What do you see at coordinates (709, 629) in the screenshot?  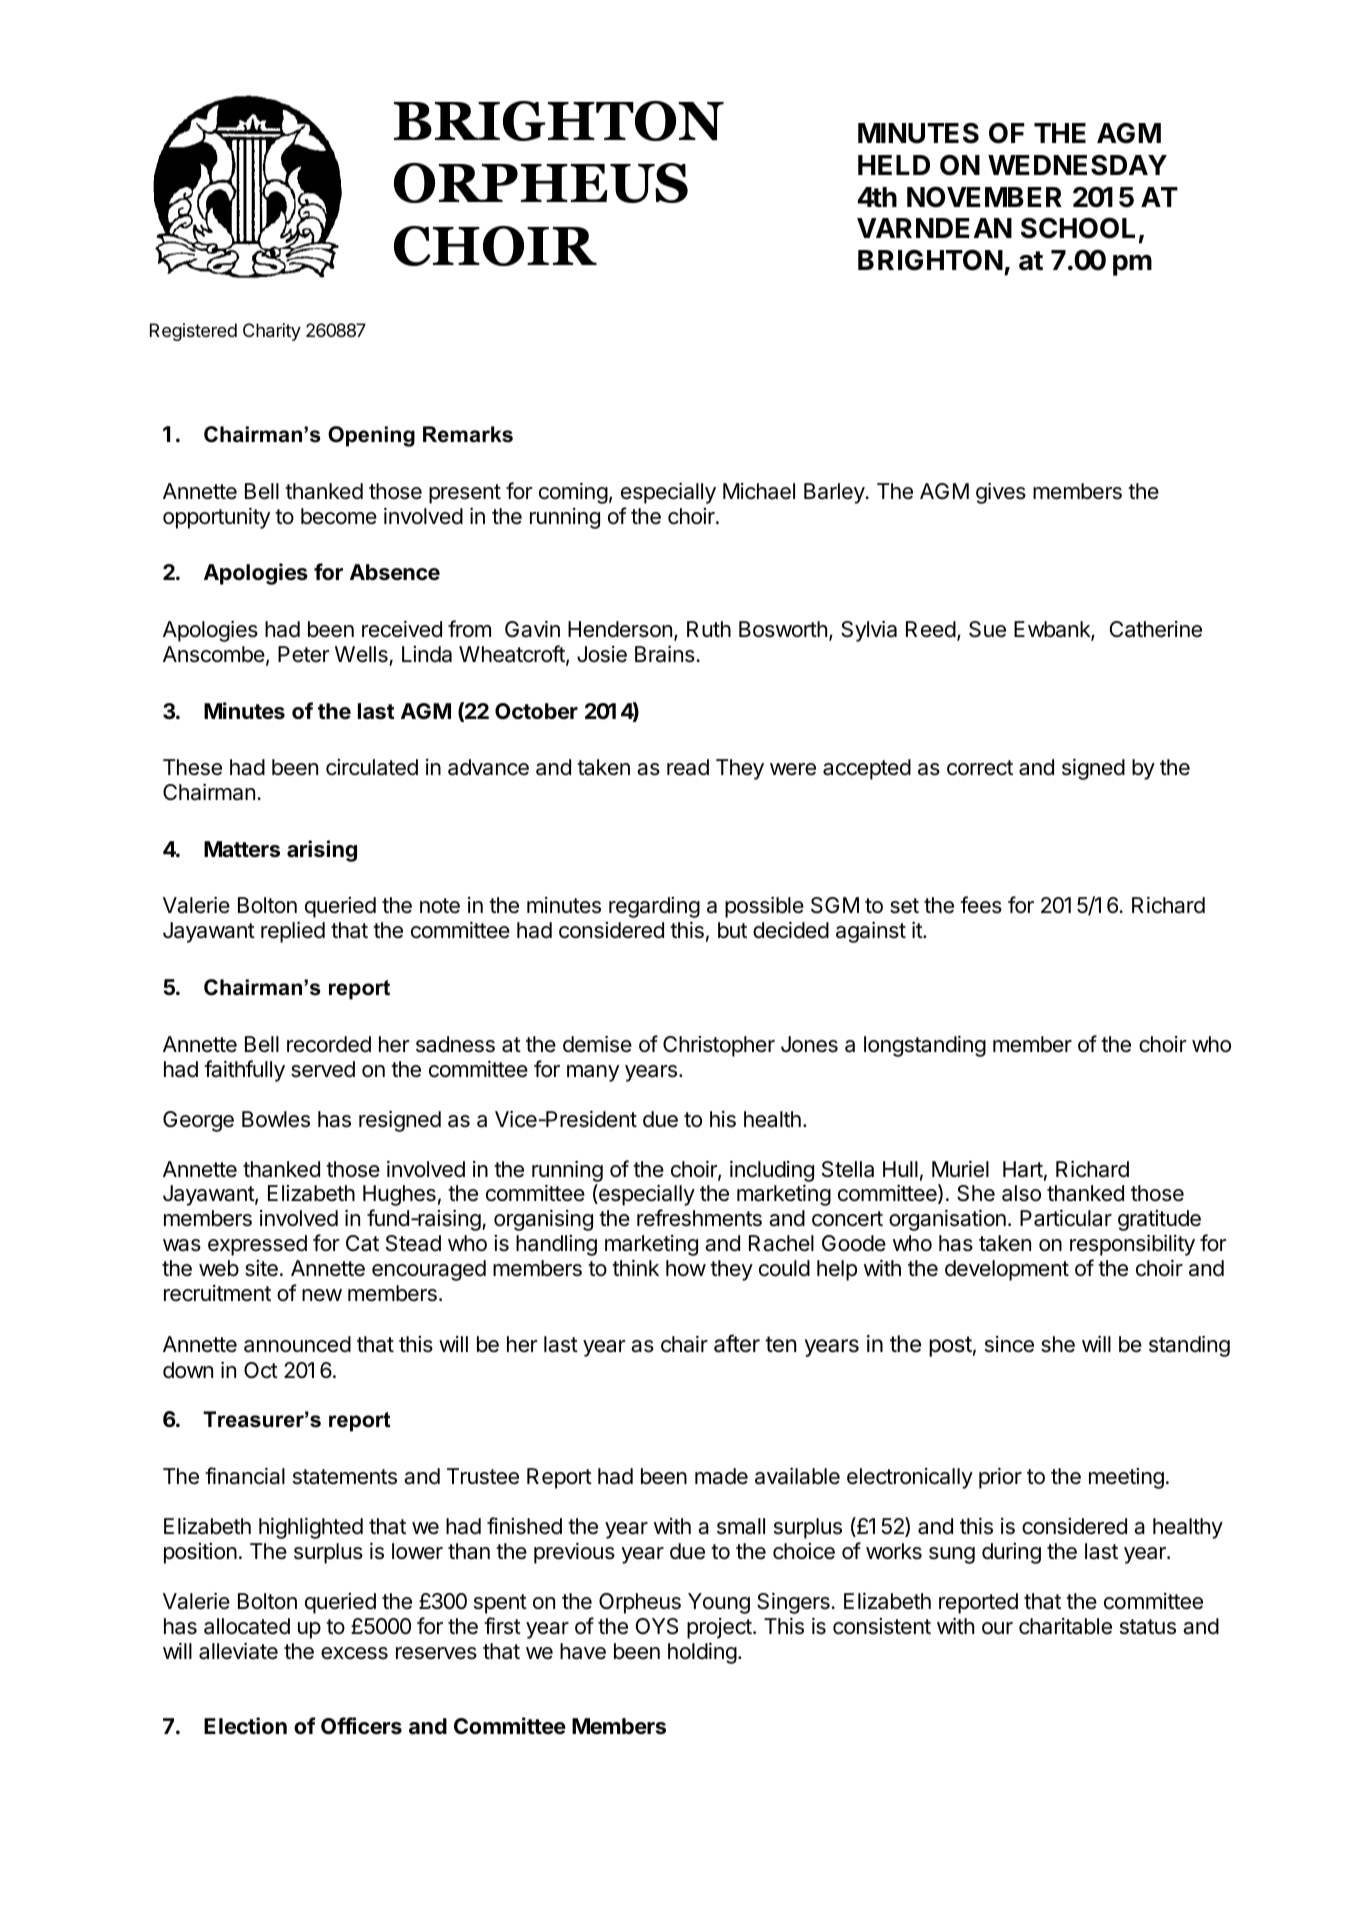 I see `Ruth` at bounding box center [709, 629].
